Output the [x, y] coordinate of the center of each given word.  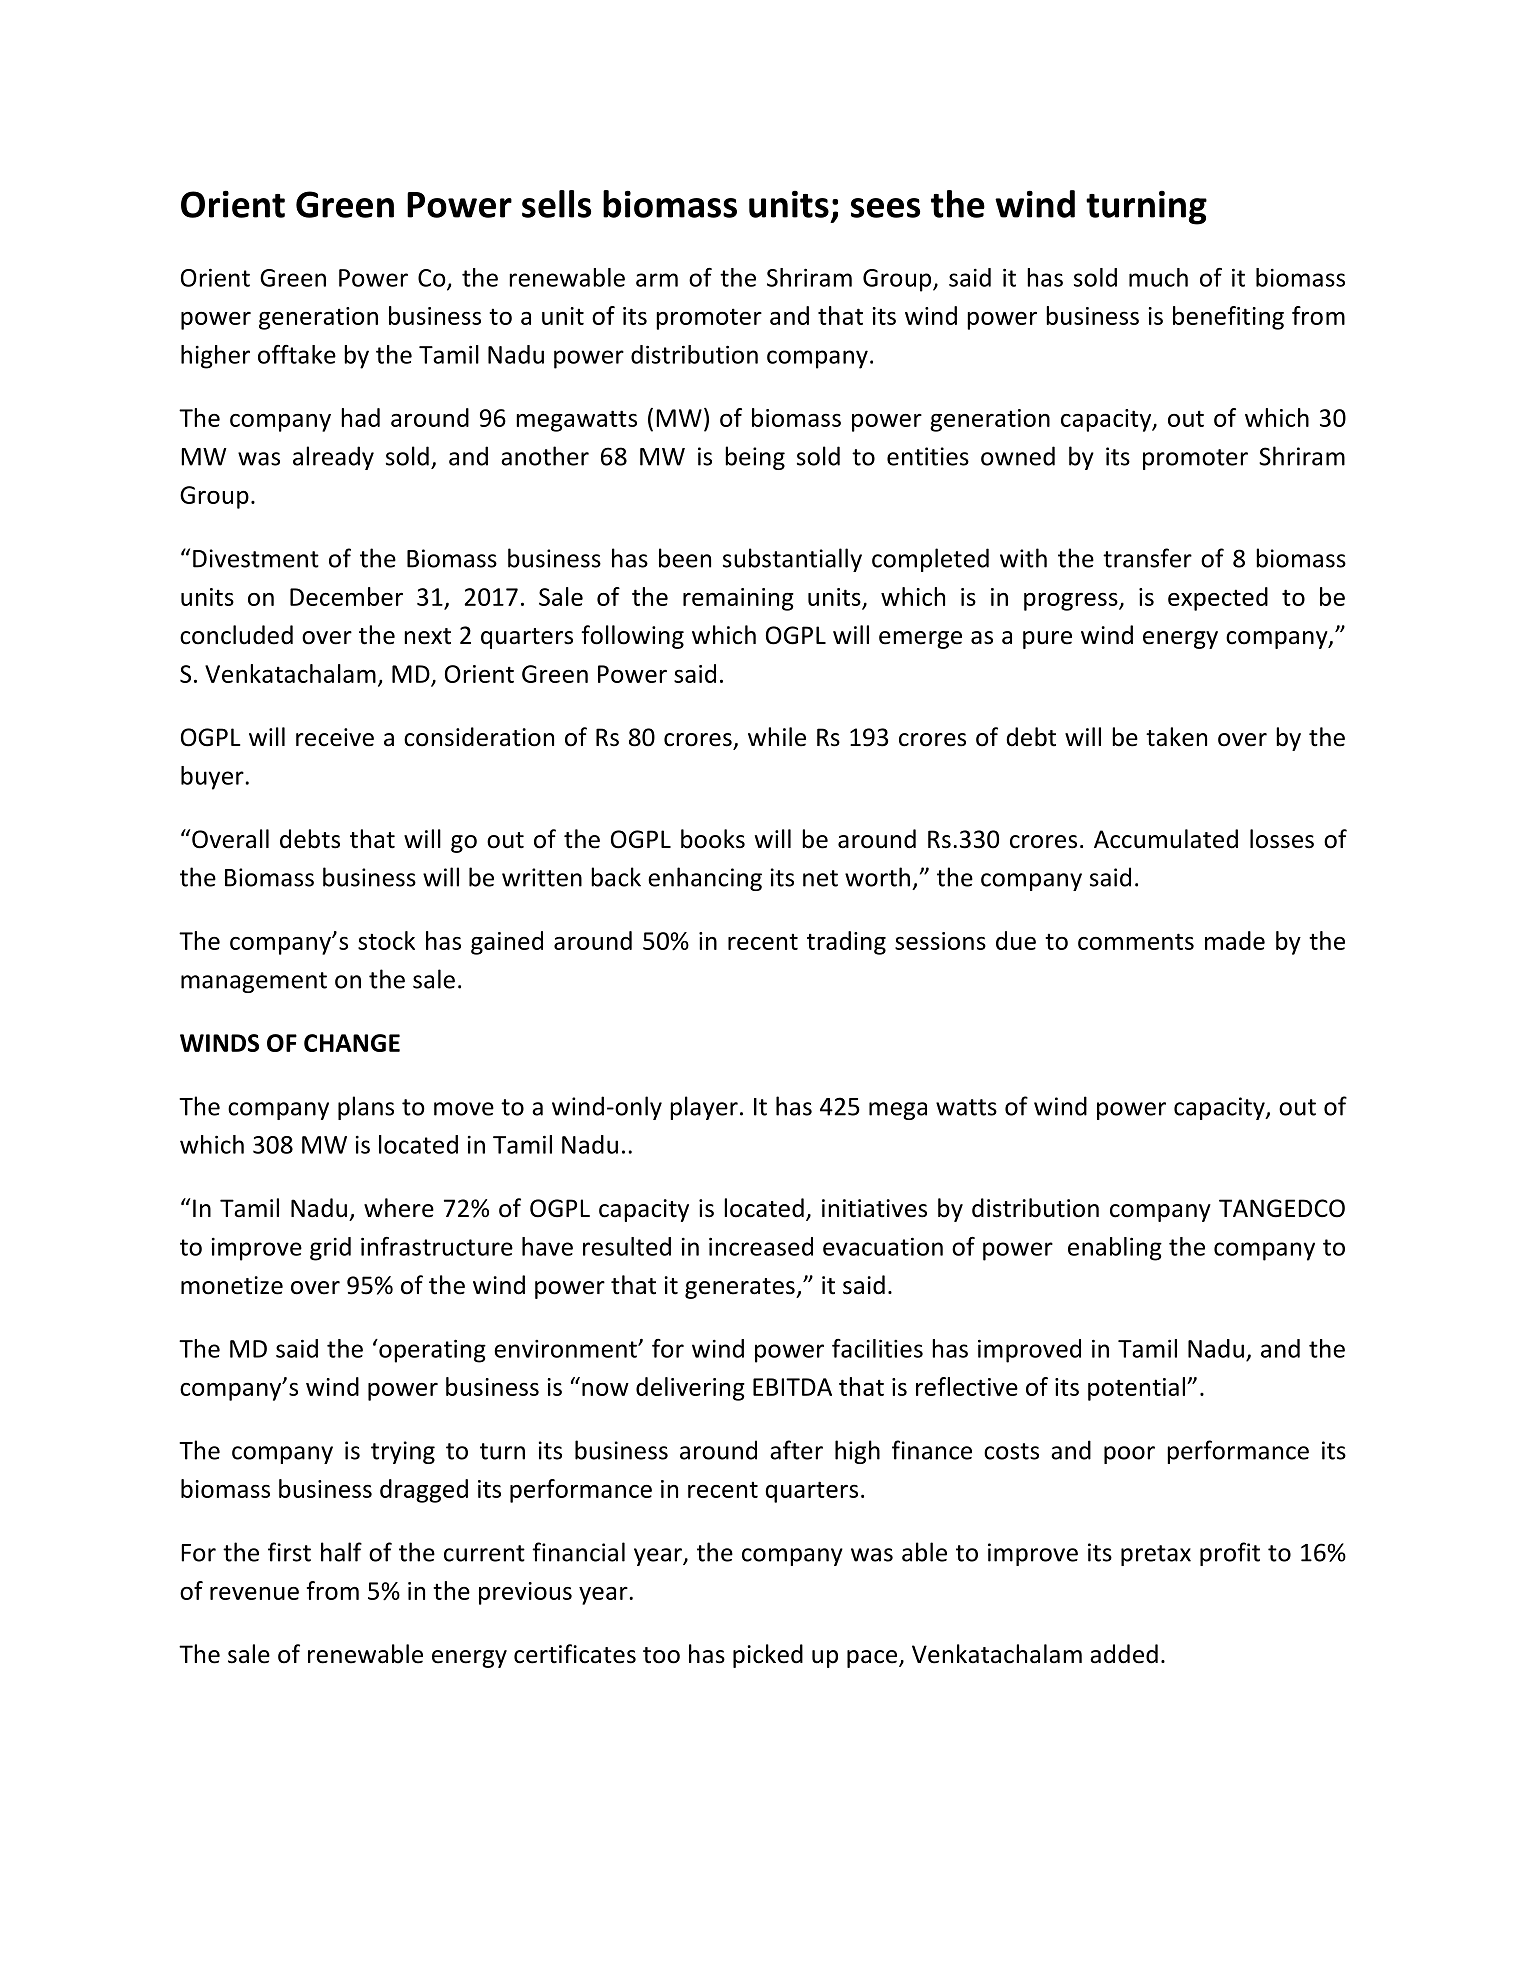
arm [657, 280]
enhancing [705, 879]
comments [1136, 941]
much [1158, 277]
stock [386, 940]
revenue [254, 1593]
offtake [297, 354]
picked [768, 1656]
